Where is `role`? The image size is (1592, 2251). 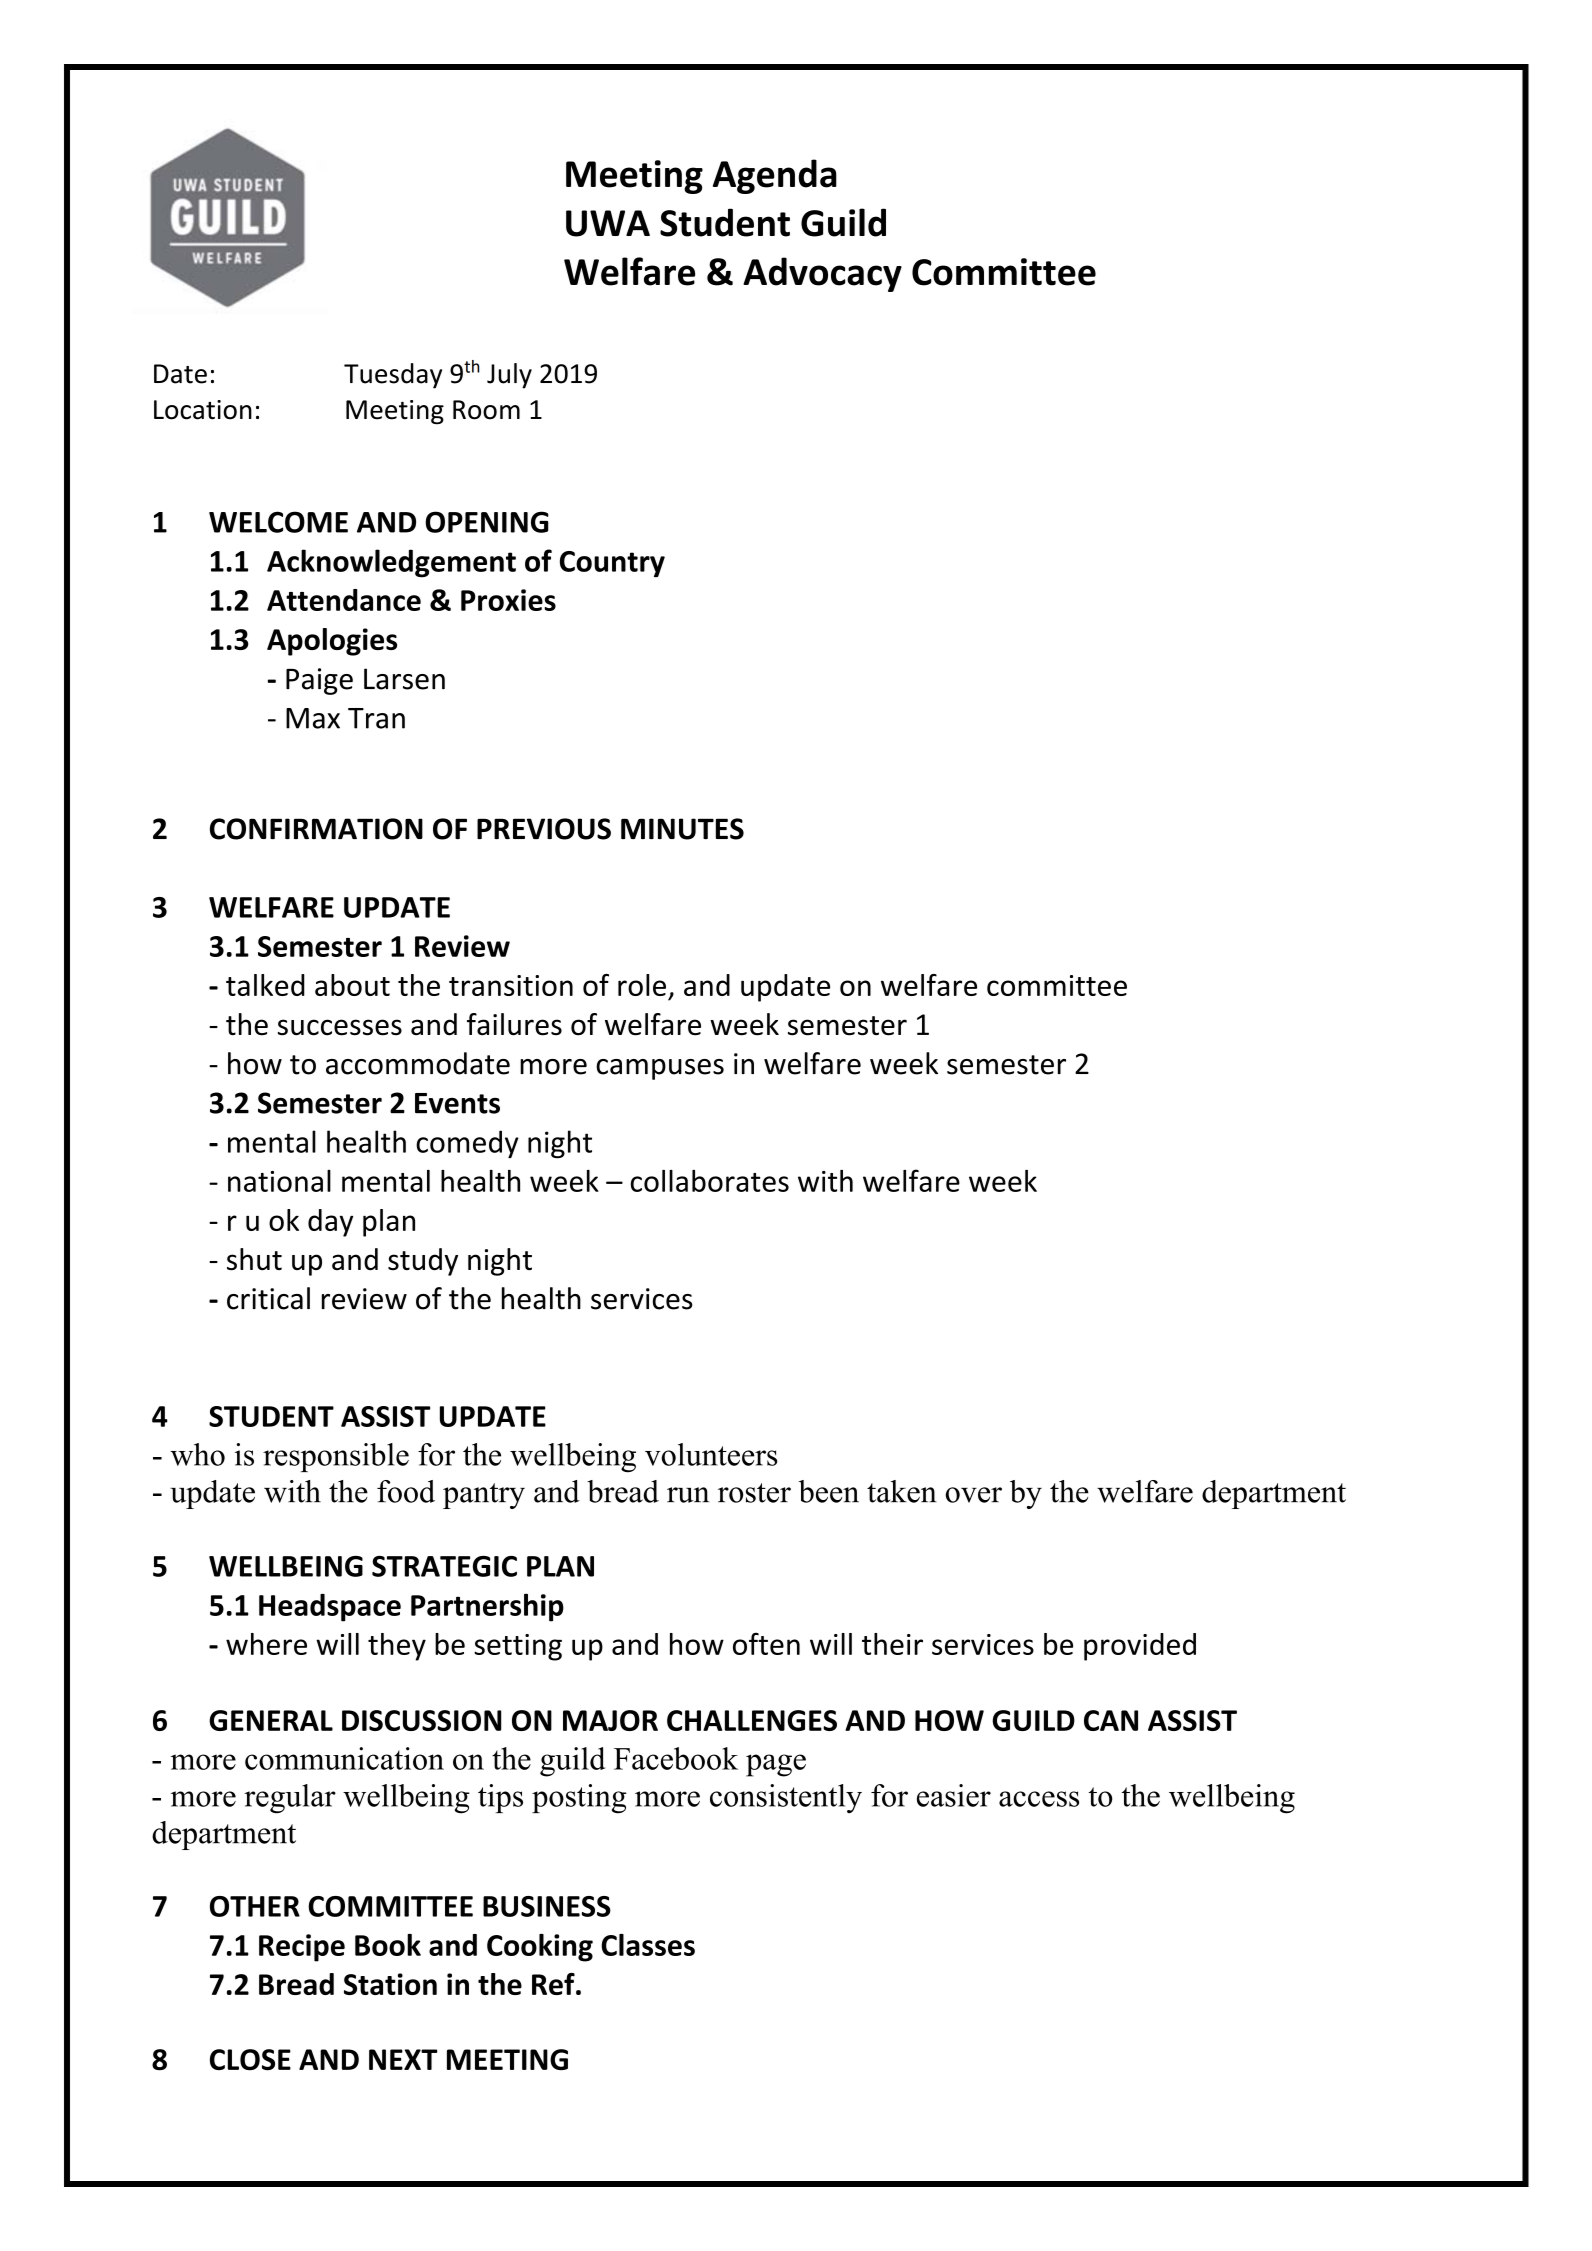
role is located at coordinates (642, 985).
